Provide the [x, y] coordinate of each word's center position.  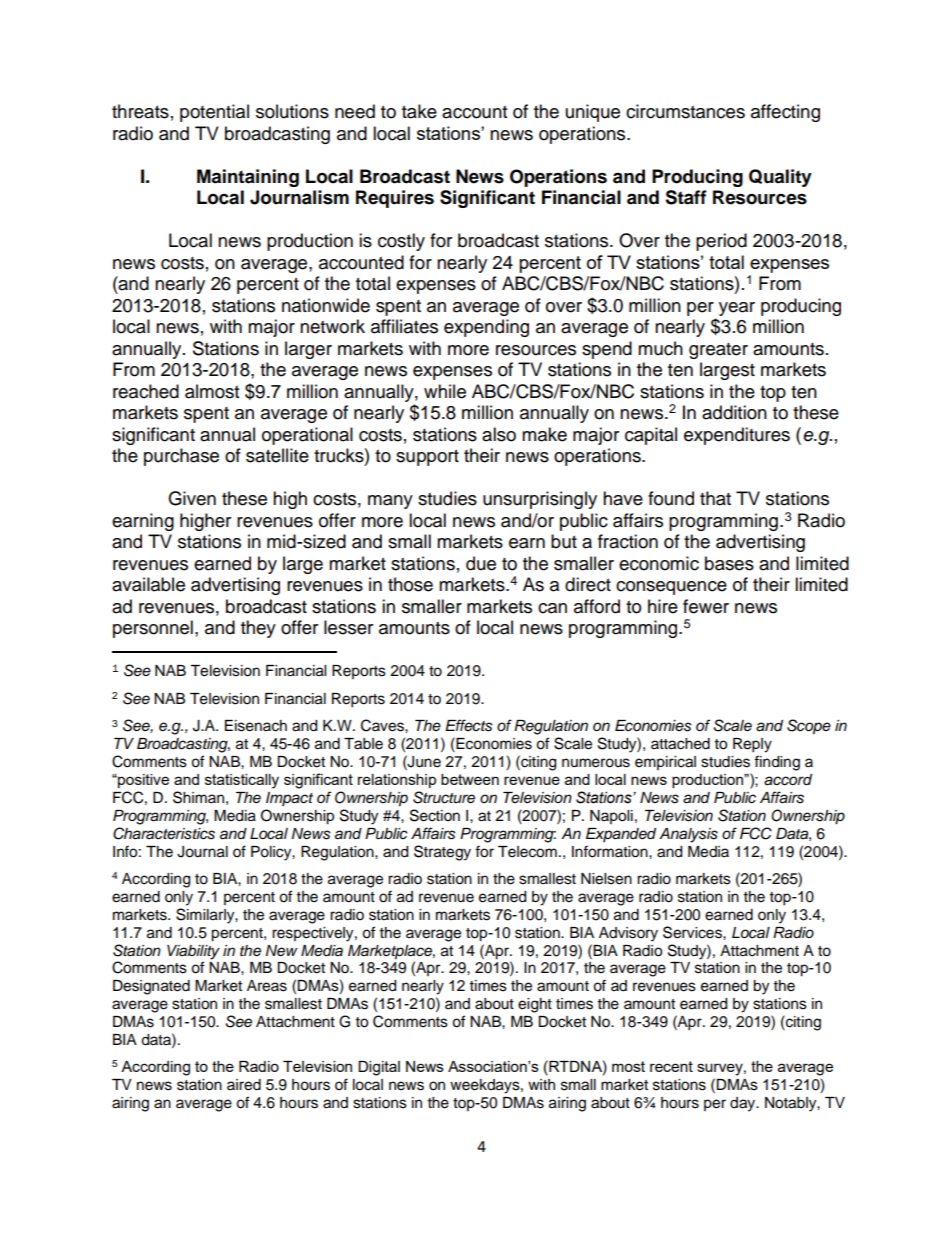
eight [535, 1005]
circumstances [685, 111]
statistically [242, 781]
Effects [469, 725]
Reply [752, 745]
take [419, 111]
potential [214, 113]
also [499, 434]
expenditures [737, 436]
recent [671, 1066]
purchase [181, 457]
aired [244, 1085]
